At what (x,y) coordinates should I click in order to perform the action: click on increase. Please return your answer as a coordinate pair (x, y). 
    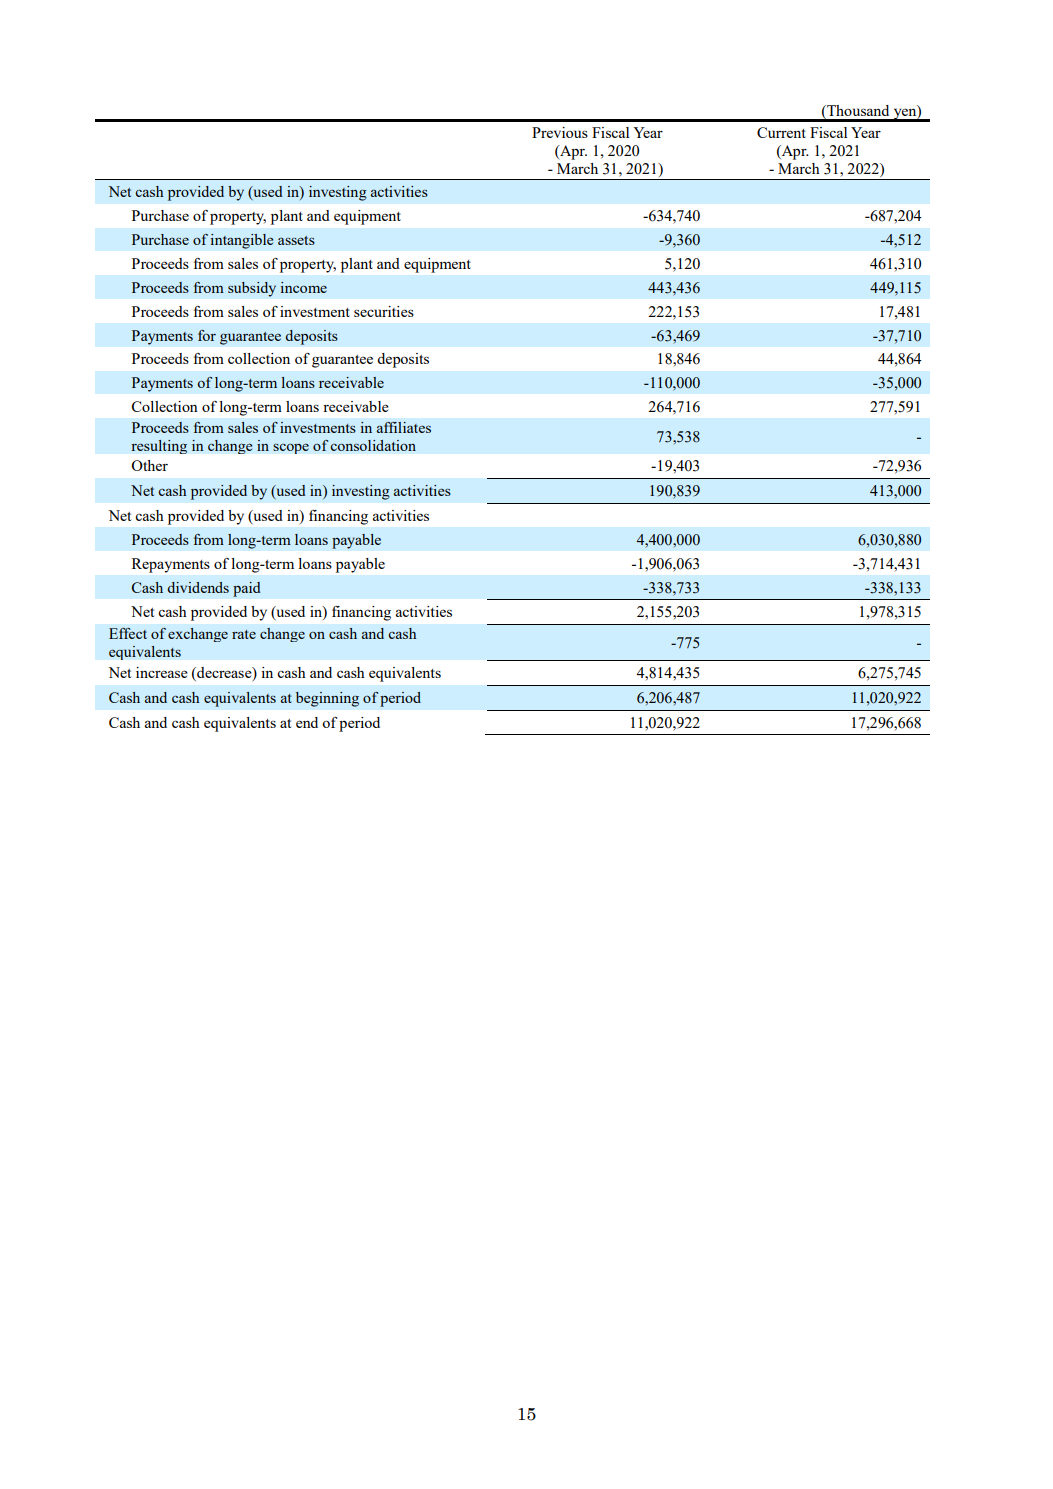
    Looking at the image, I should click on (162, 672).
